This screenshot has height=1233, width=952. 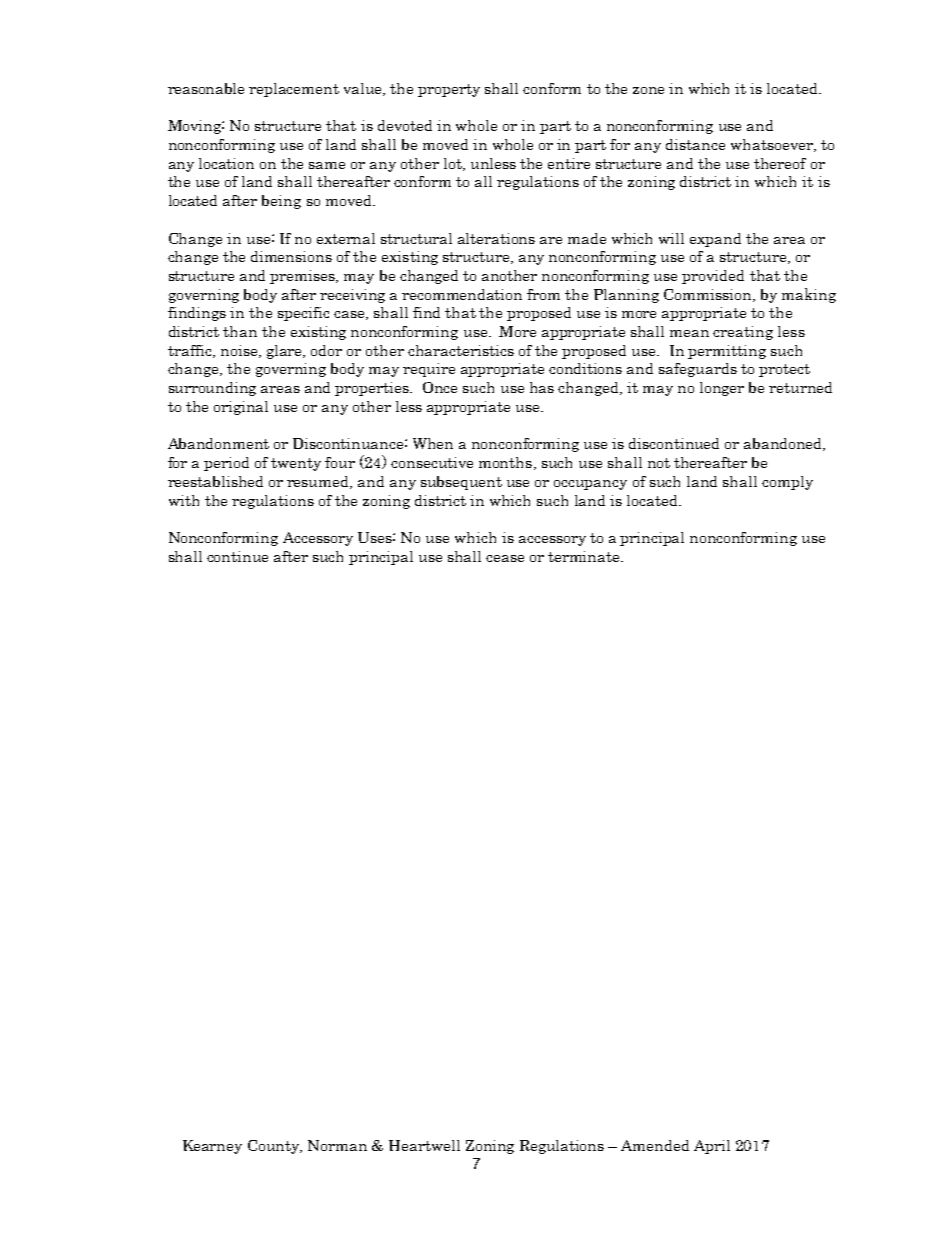 What do you see at coordinates (275, 1147) in the screenshot?
I see `County` at bounding box center [275, 1147].
